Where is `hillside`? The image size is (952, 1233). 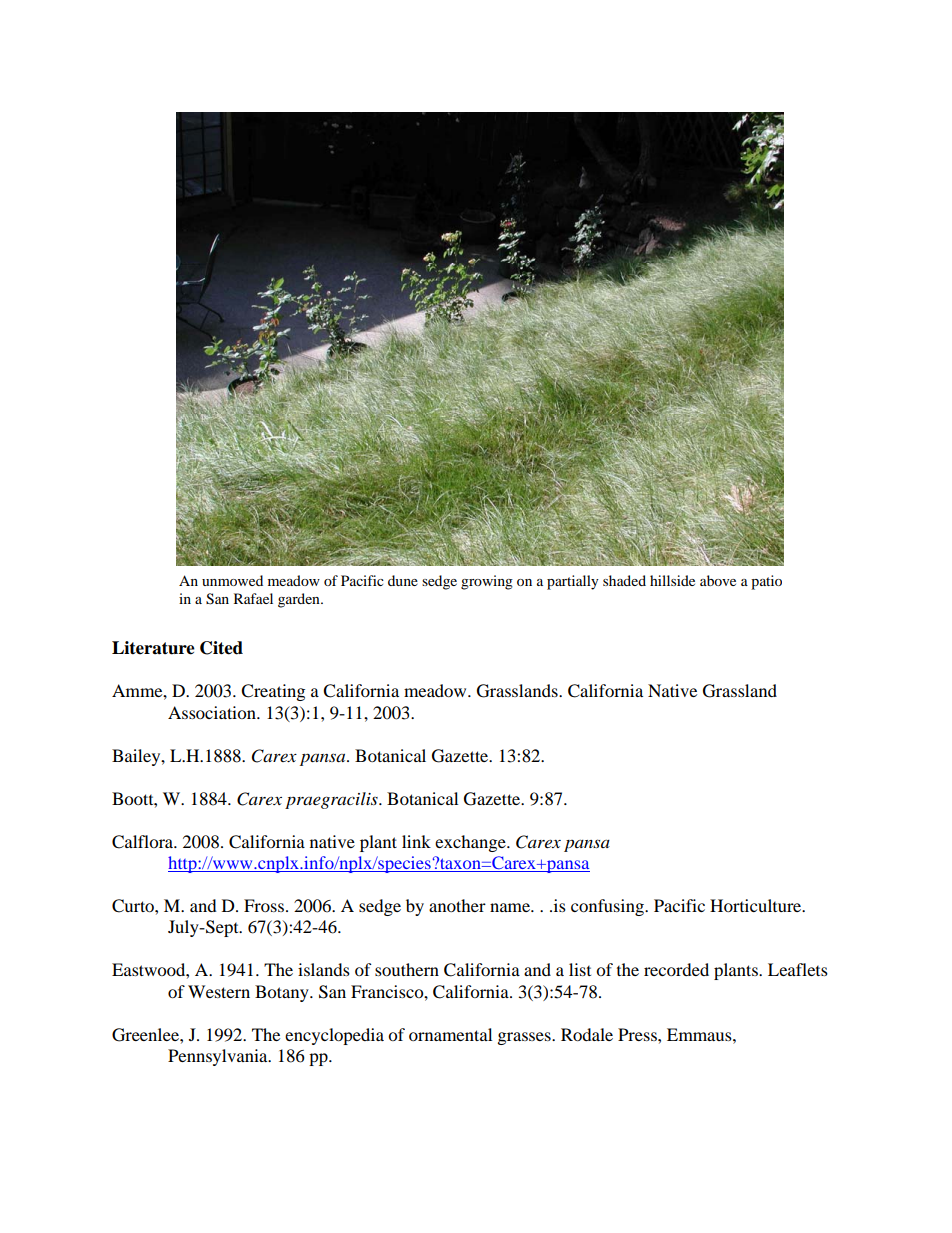 hillside is located at coordinates (672, 580).
